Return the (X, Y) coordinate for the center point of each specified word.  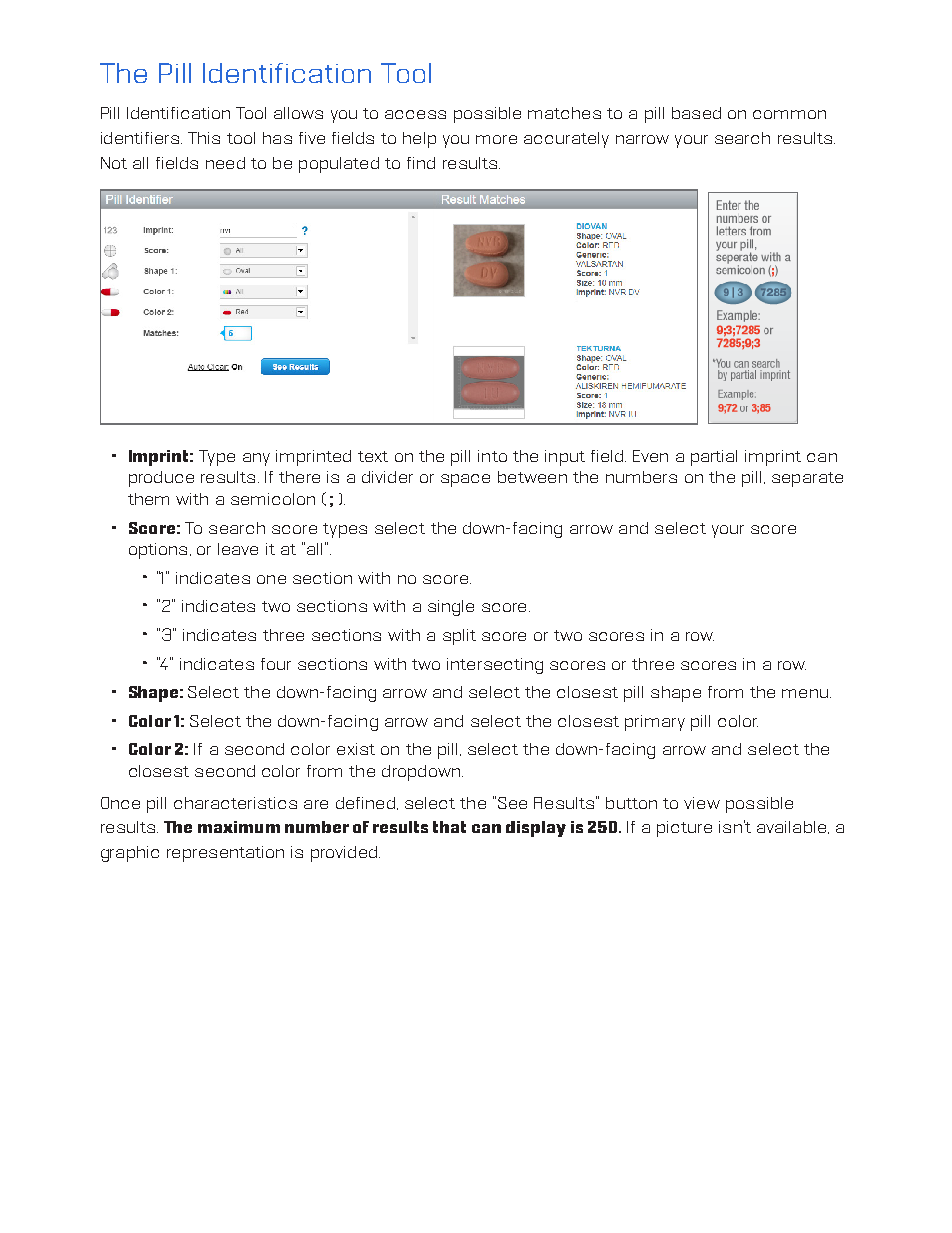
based (696, 113)
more (496, 139)
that (449, 827)
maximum (239, 827)
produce (161, 479)
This (204, 138)
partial (714, 458)
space (465, 480)
